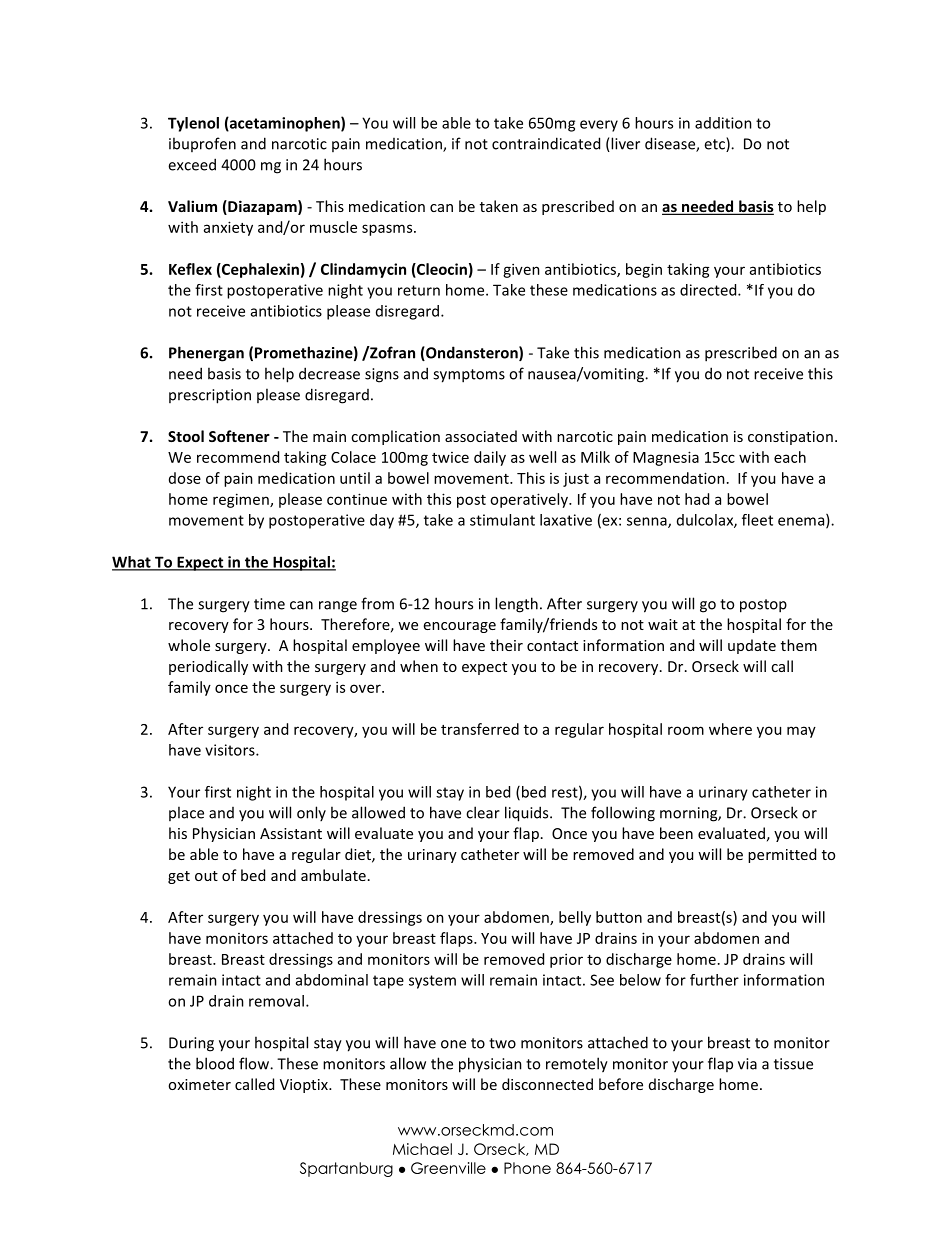 The width and height of the screenshot is (952, 1233). What do you see at coordinates (448, 1168) in the screenshot?
I see `Greenville` at bounding box center [448, 1168].
